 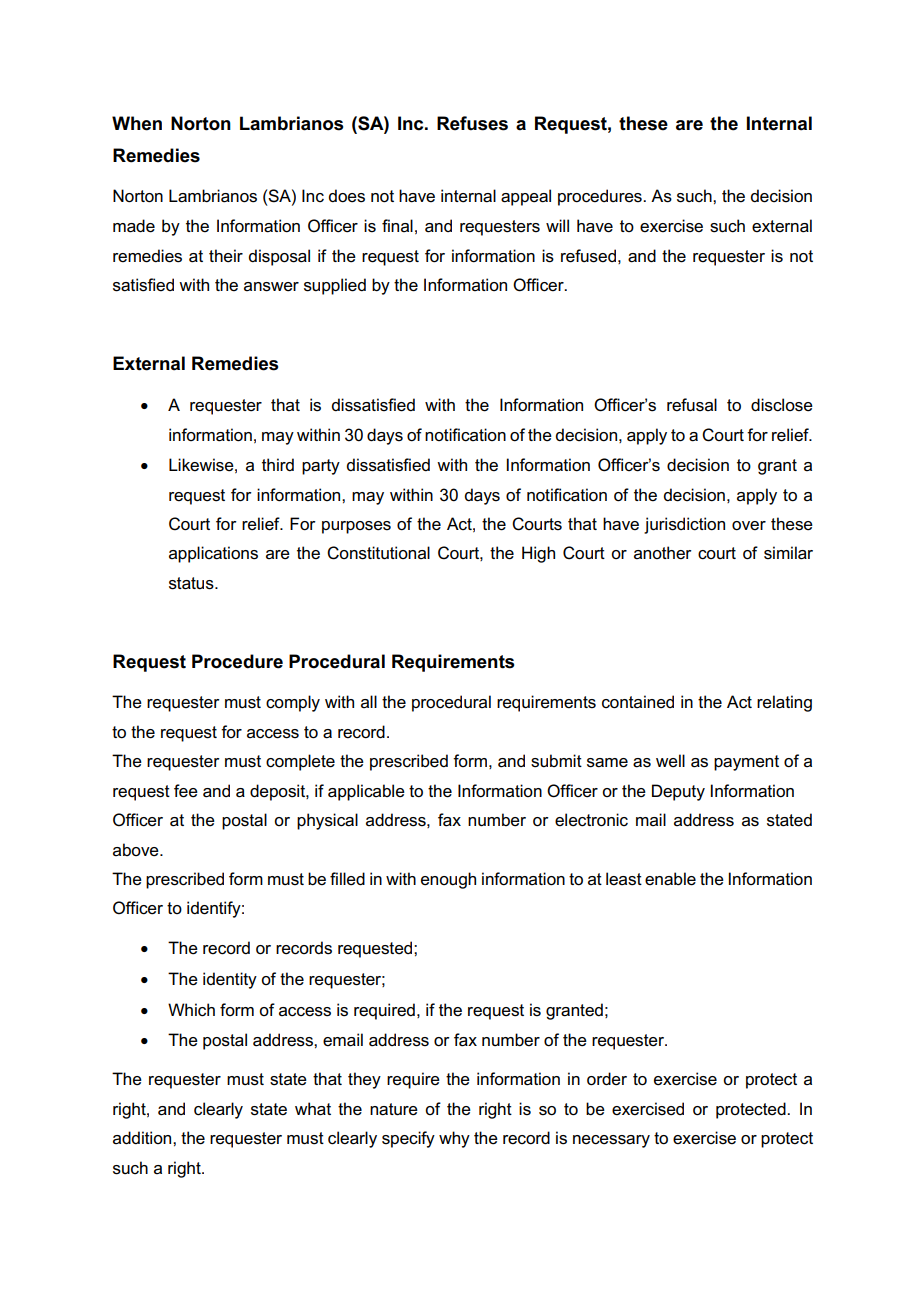 I want to click on will, so click(x=557, y=225).
